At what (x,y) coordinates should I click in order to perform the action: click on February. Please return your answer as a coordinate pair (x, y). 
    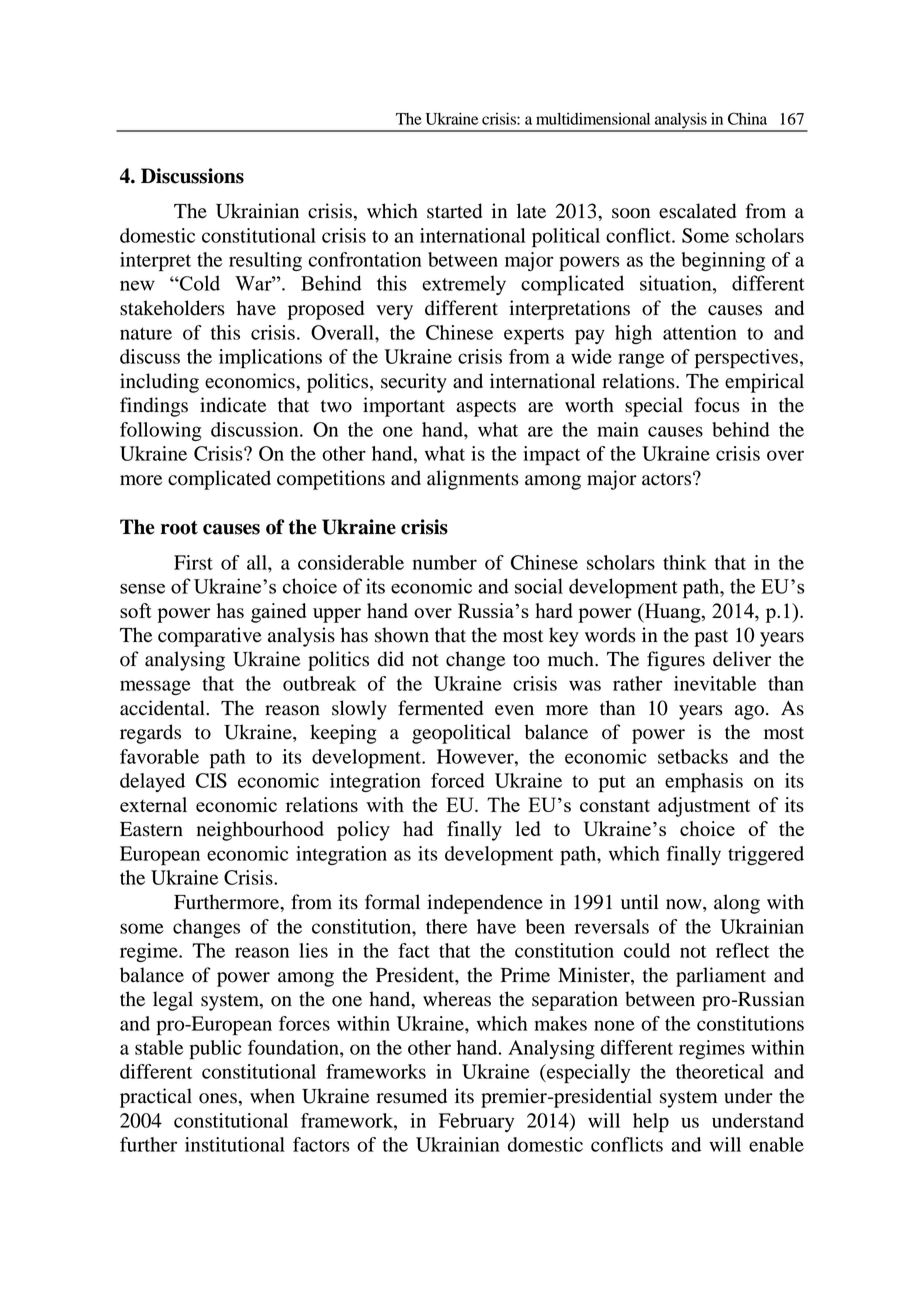
    Looking at the image, I should click on (476, 1122).
